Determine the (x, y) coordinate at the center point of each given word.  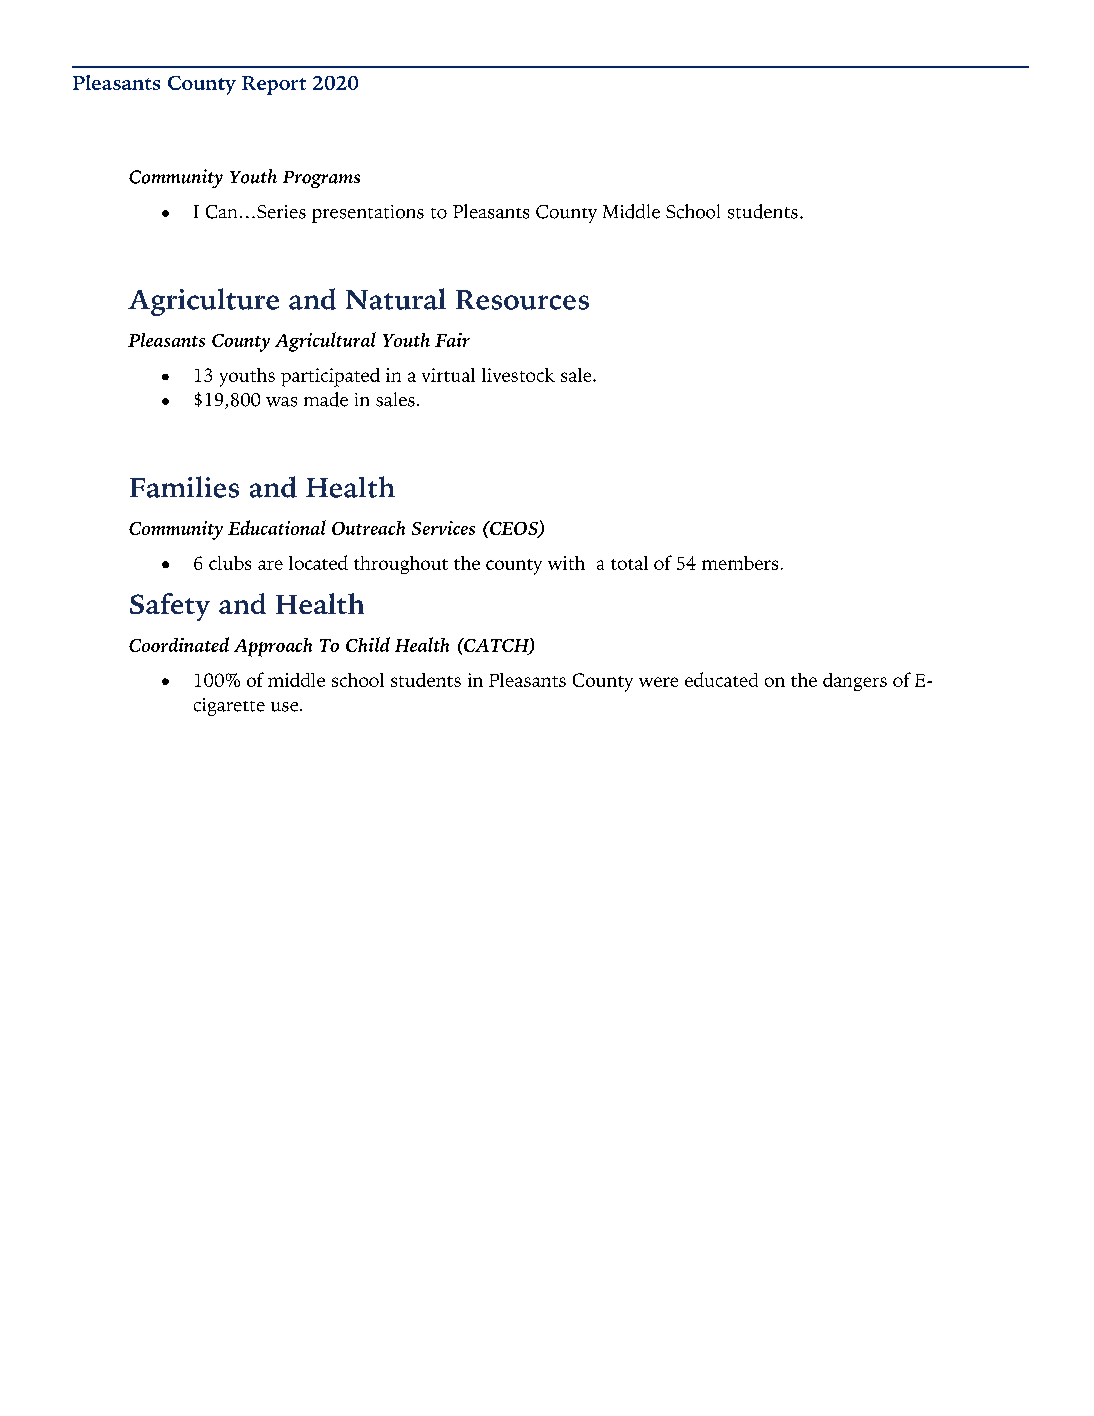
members (740, 563)
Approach (273, 647)
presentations (368, 214)
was (281, 402)
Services (443, 528)
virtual (448, 375)
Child (368, 644)
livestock (518, 375)
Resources (522, 300)
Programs (321, 179)
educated (721, 679)
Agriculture (203, 302)
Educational (277, 527)
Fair (452, 340)
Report (274, 85)
